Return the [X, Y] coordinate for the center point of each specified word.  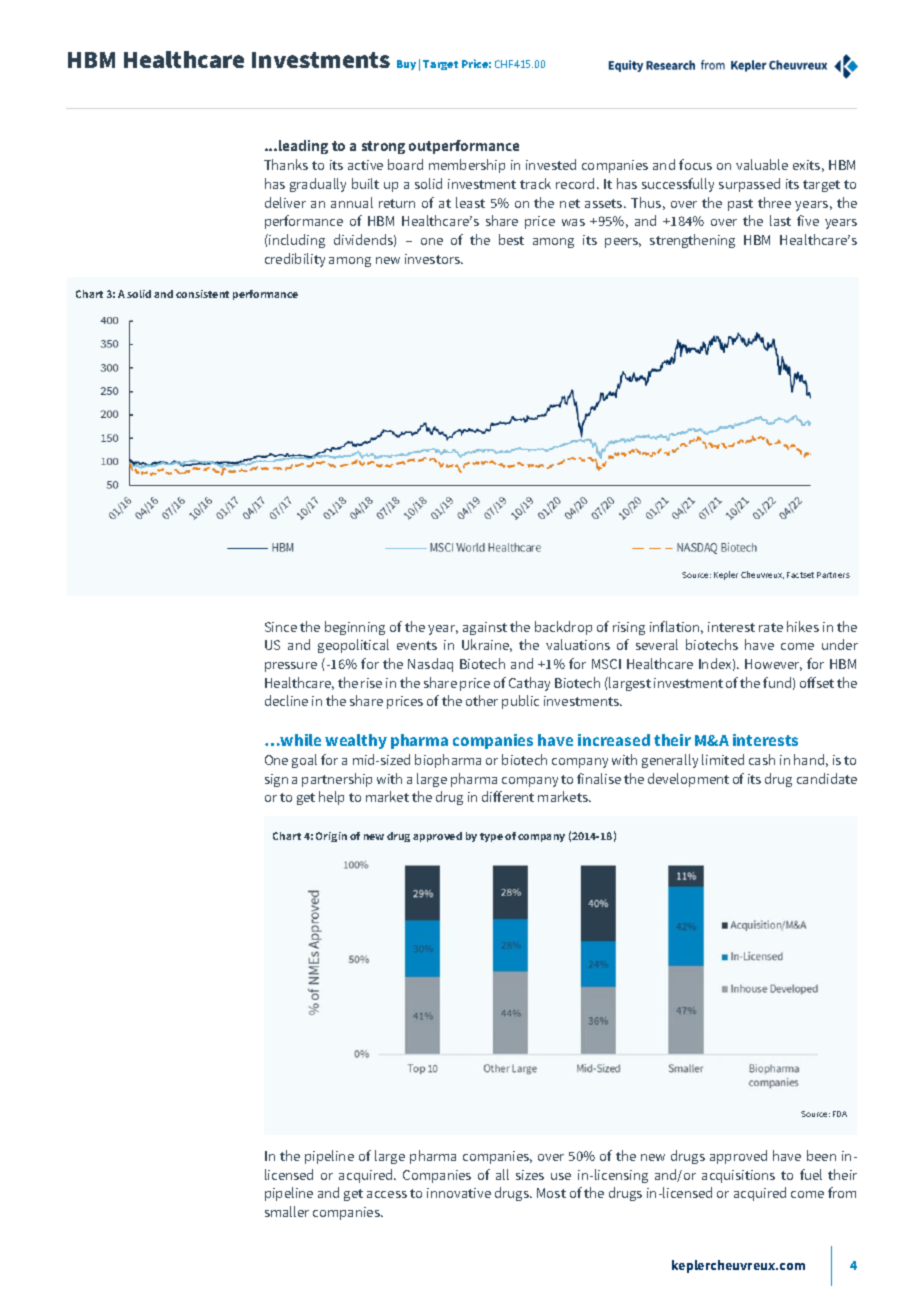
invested [551, 164]
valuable [762, 164]
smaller [287, 1211]
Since [281, 627]
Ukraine [487, 645]
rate [771, 627]
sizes [530, 1175]
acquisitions [738, 1176]
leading [303, 147]
